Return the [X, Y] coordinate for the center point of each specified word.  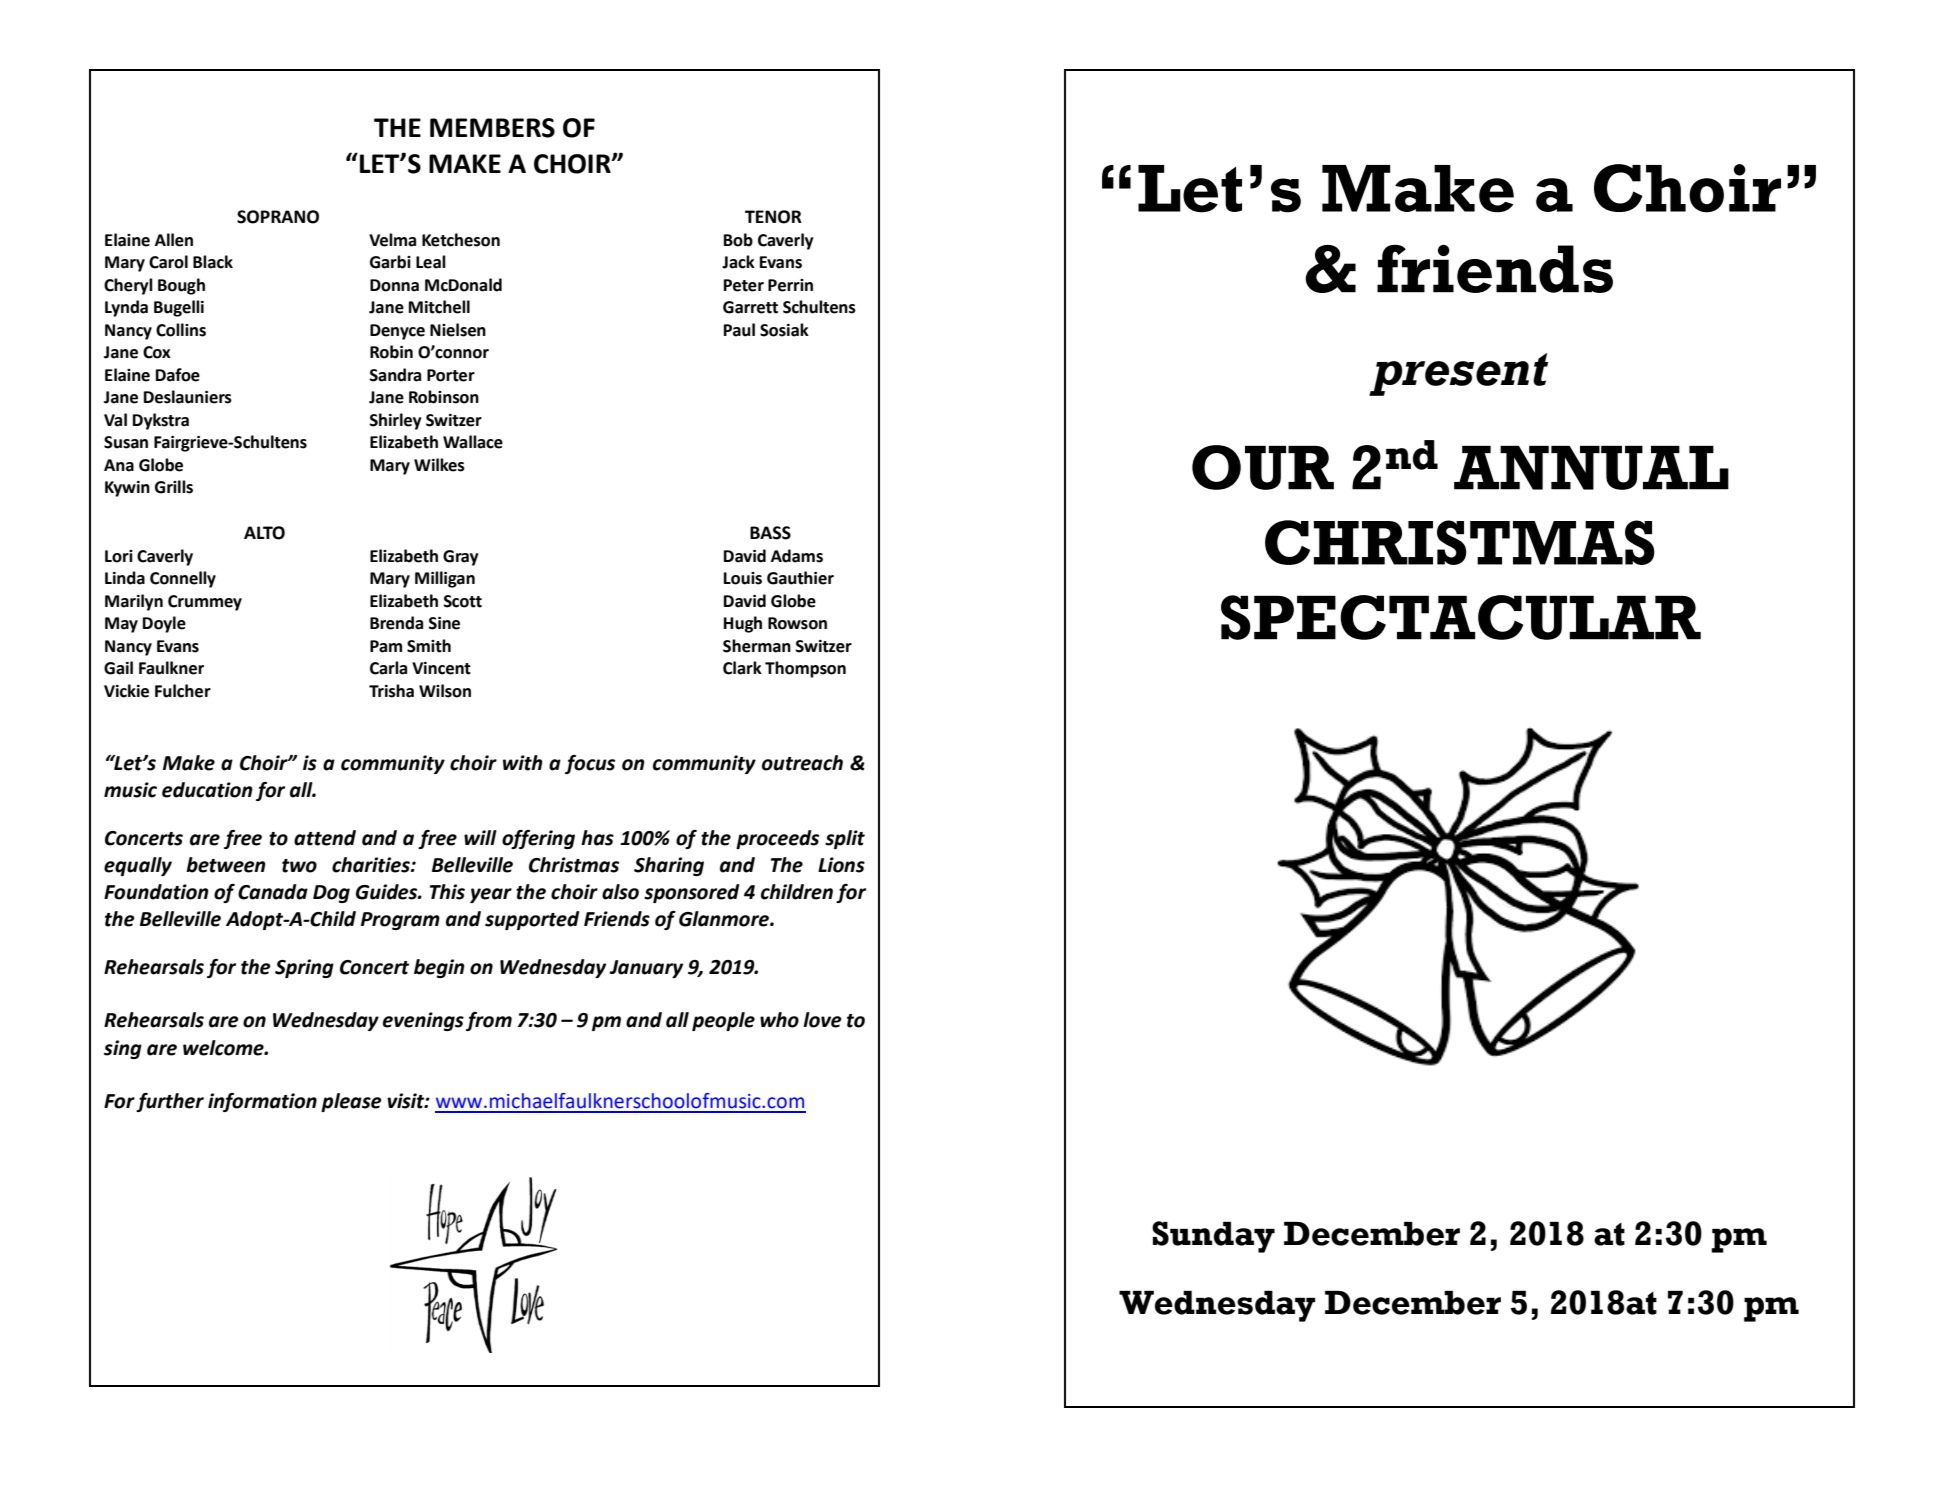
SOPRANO [278, 217]
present [1458, 374]
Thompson [805, 669]
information [262, 1102]
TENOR [773, 217]
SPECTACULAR [1461, 617]
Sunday [1213, 1237]
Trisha [391, 691]
